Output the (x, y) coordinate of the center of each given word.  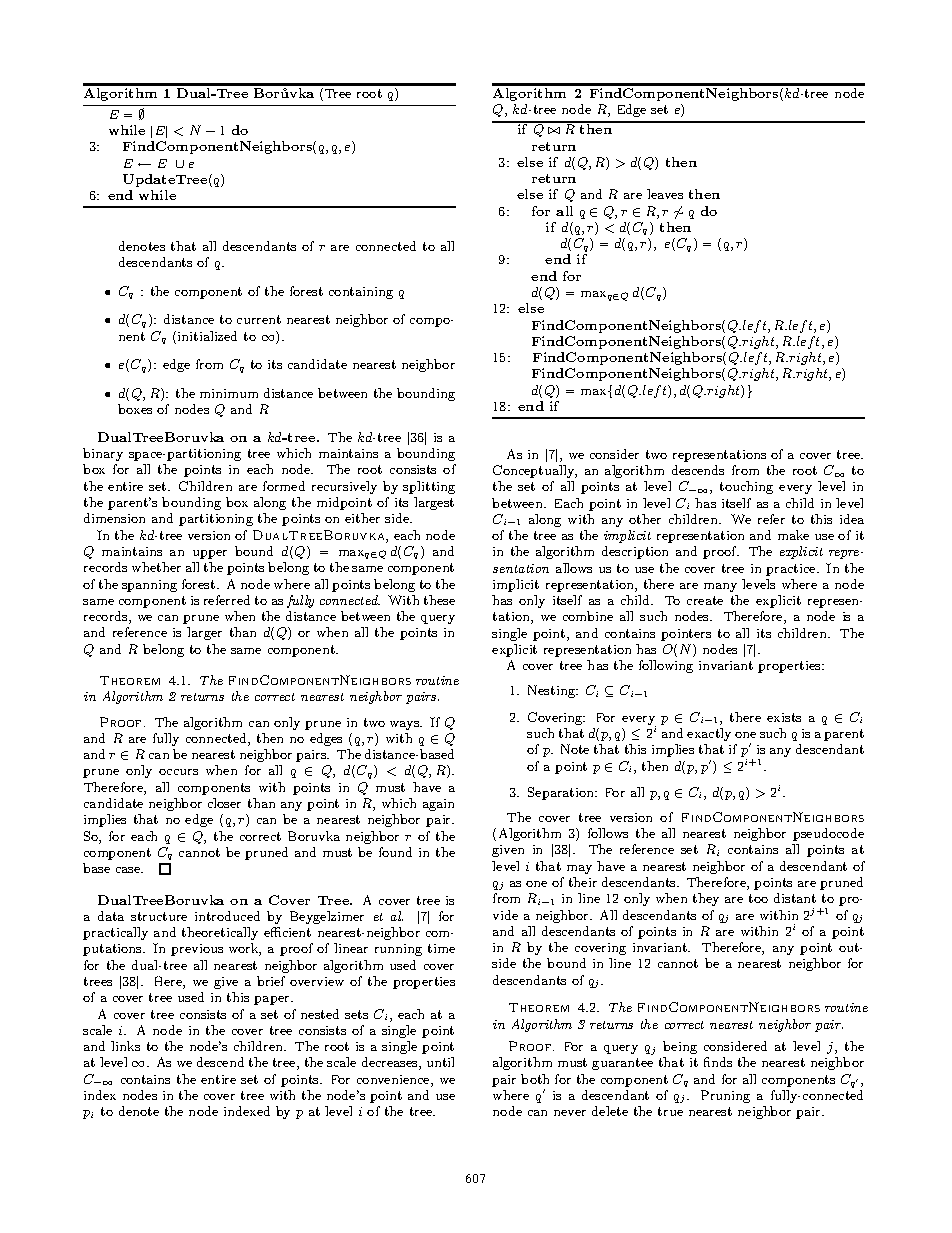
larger (204, 633)
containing (361, 293)
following (666, 666)
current (259, 319)
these (439, 600)
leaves (665, 194)
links (125, 1046)
